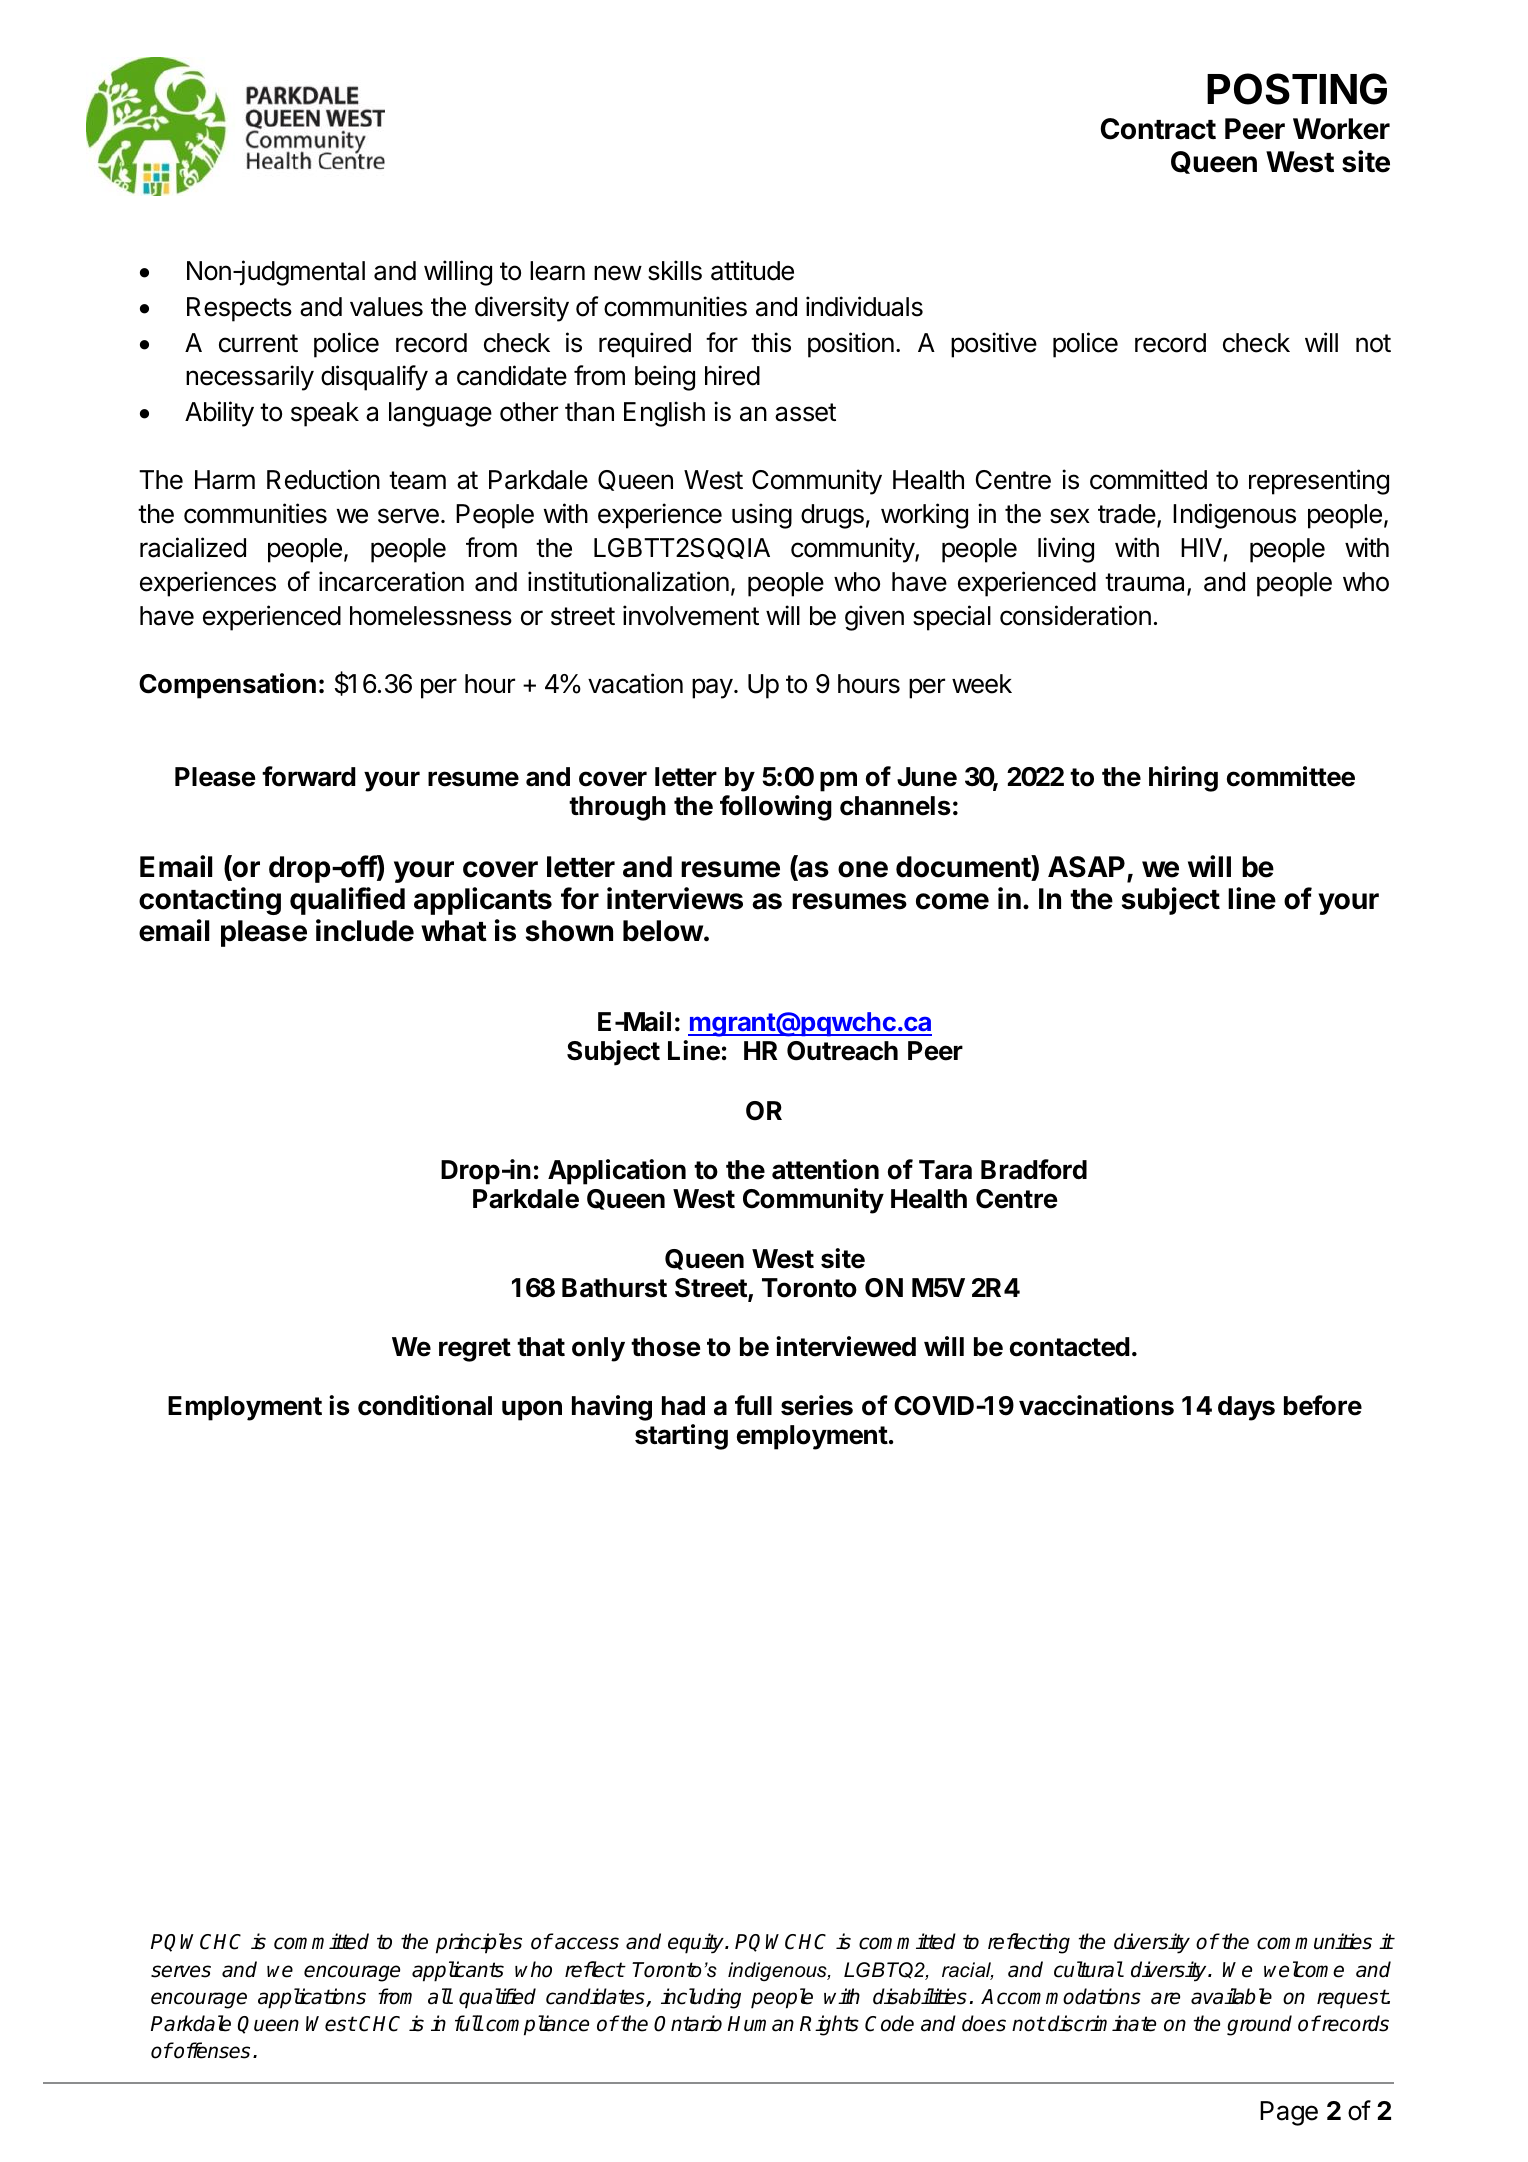 This image has height=2162, width=1528. I want to click on Reduction, so click(323, 479).
